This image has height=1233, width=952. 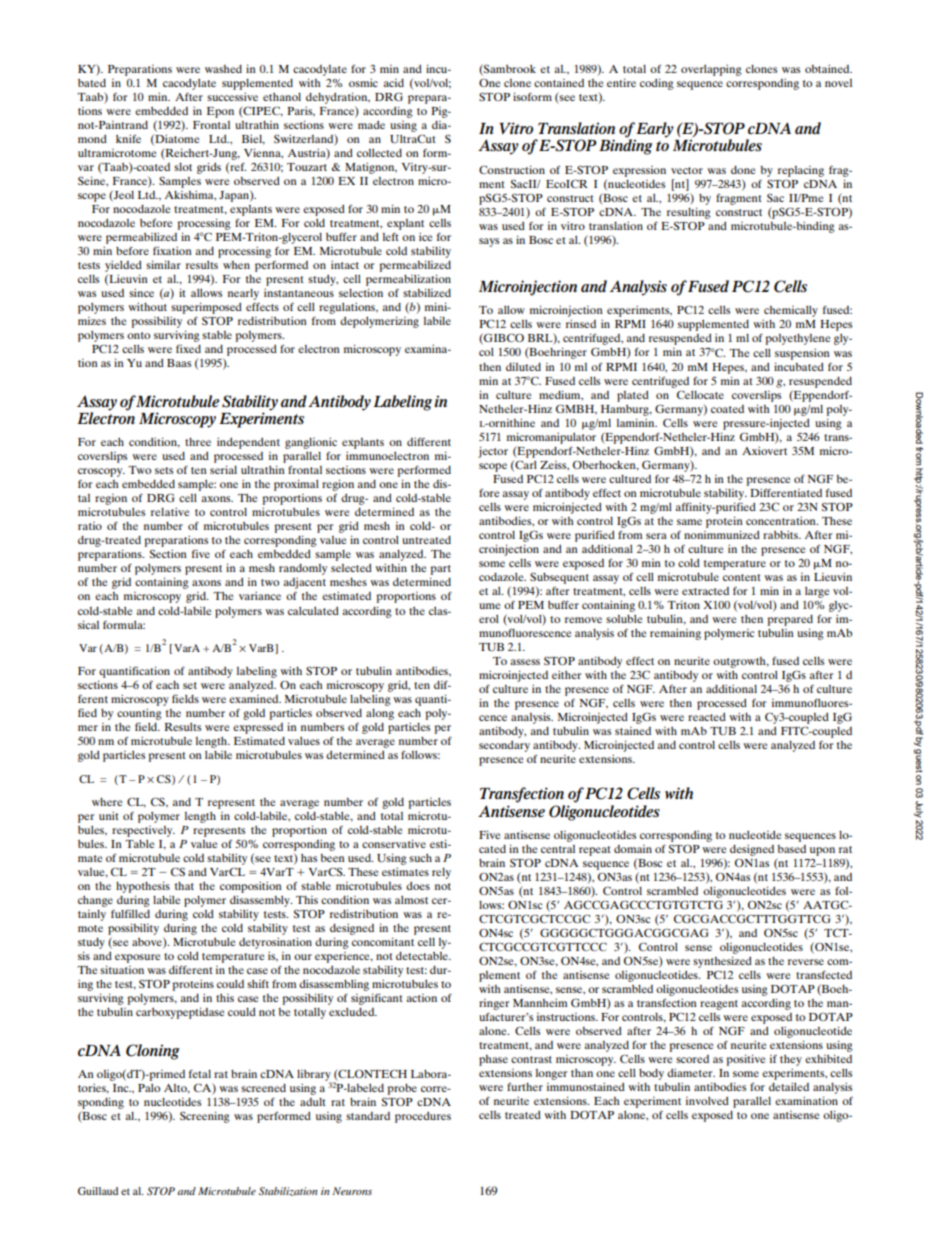 What do you see at coordinates (689, 522) in the image?
I see `same` at bounding box center [689, 522].
